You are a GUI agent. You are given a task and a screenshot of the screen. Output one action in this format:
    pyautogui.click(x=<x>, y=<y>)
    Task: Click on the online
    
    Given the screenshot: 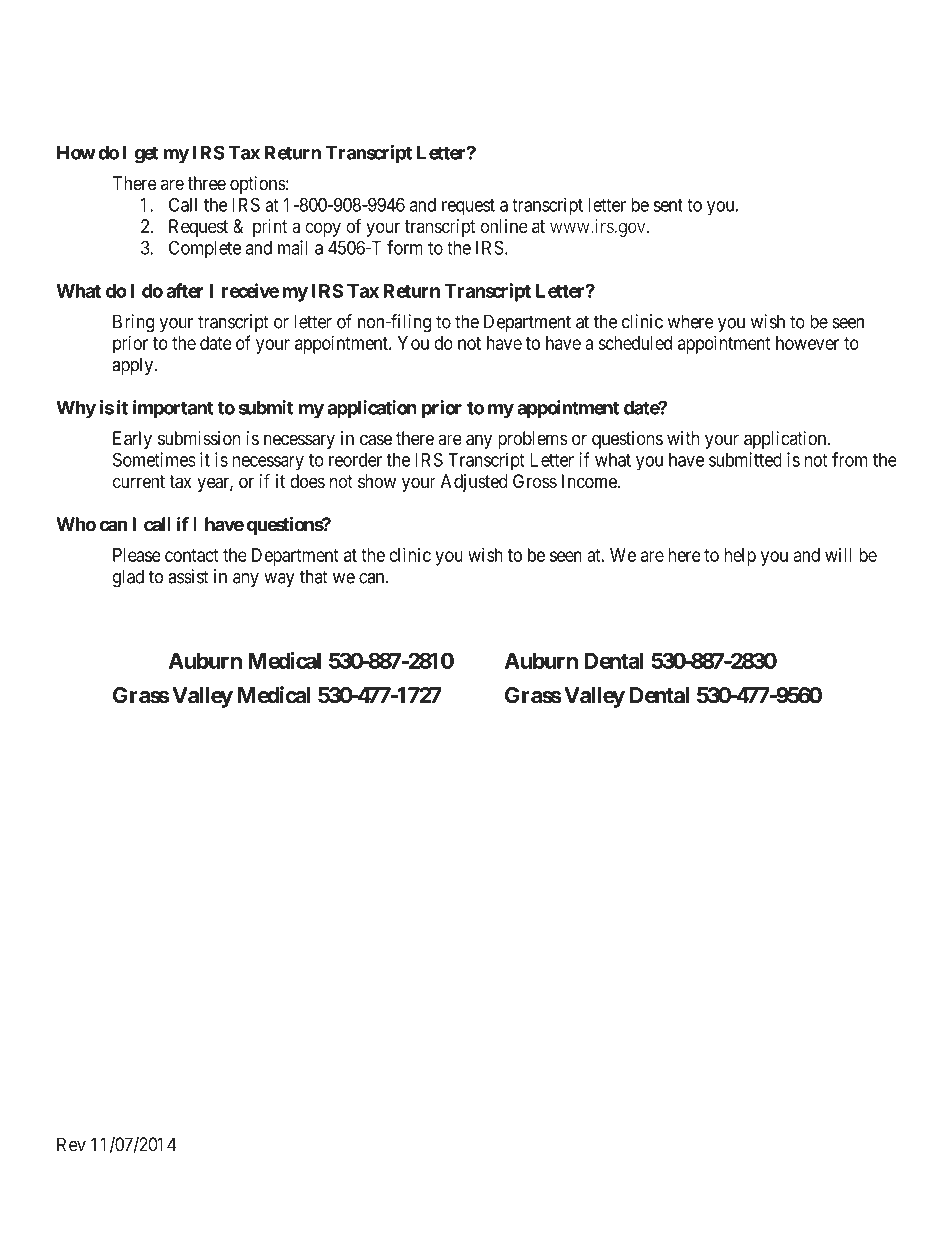 What is the action you would take?
    pyautogui.click(x=504, y=226)
